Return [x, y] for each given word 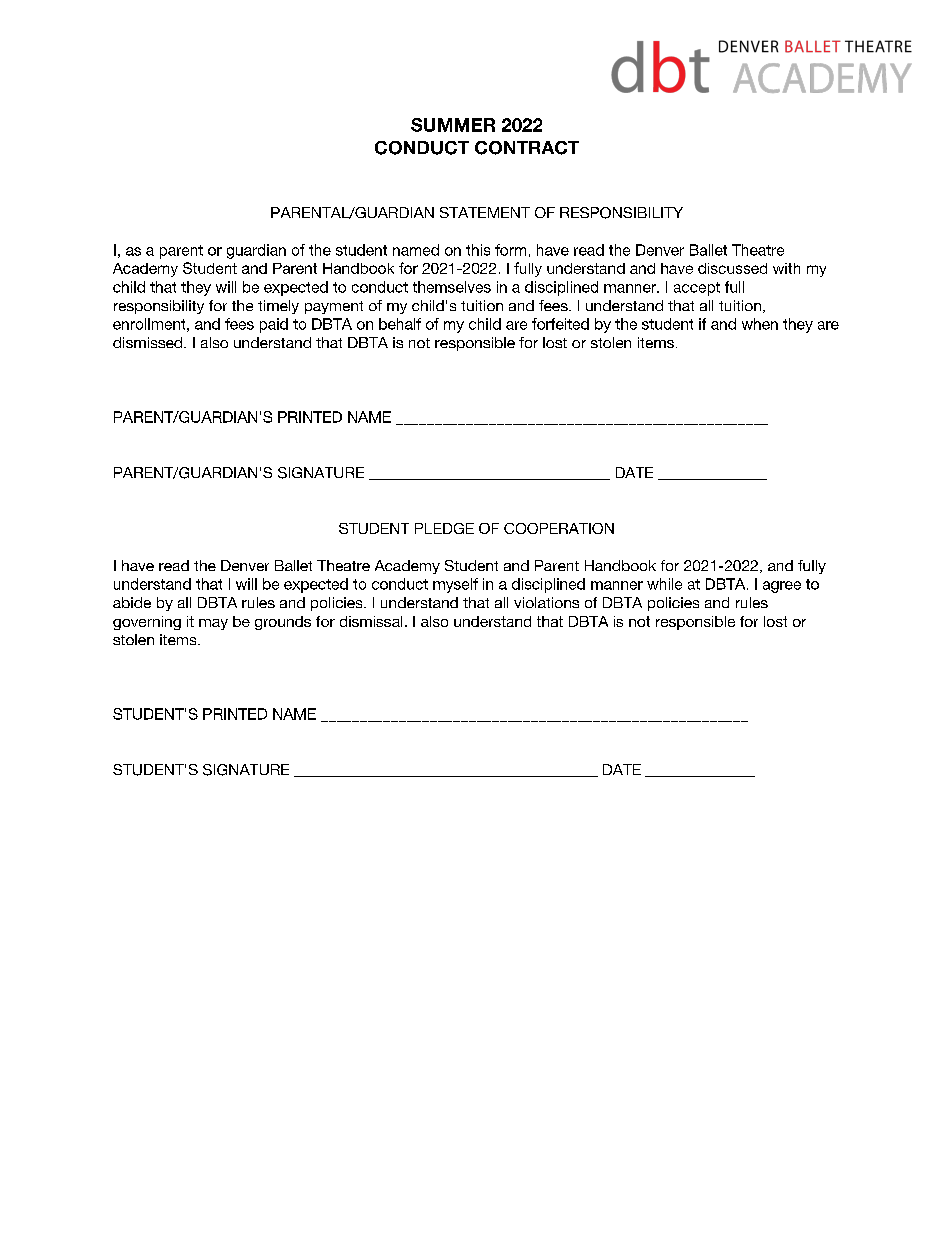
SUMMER [453, 125]
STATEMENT [485, 212]
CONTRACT [527, 148]
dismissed [149, 342]
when [760, 324]
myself [455, 585]
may [213, 624]
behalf [400, 324]
